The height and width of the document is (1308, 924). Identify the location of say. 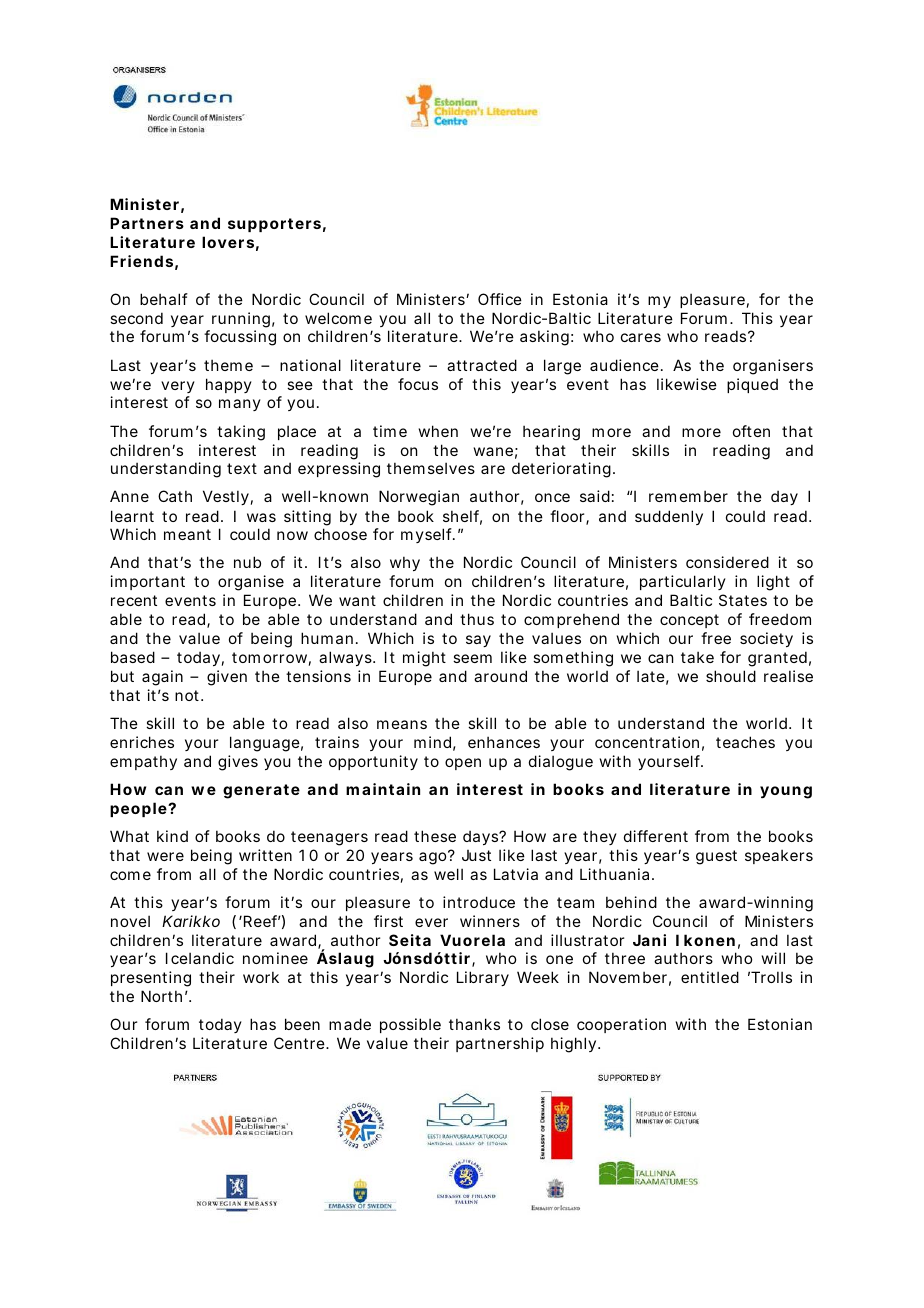
(478, 641).
